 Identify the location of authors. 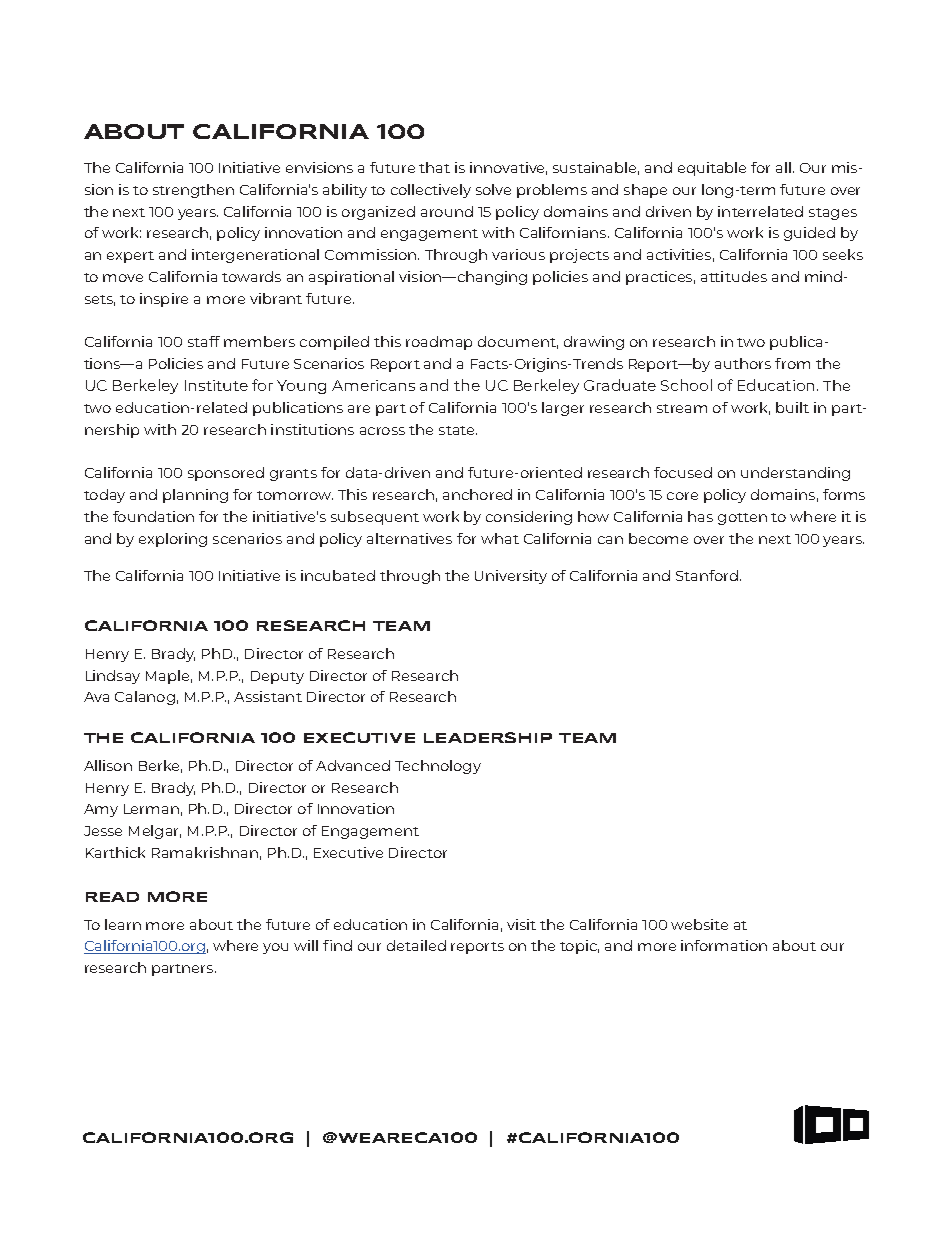
(743, 363).
